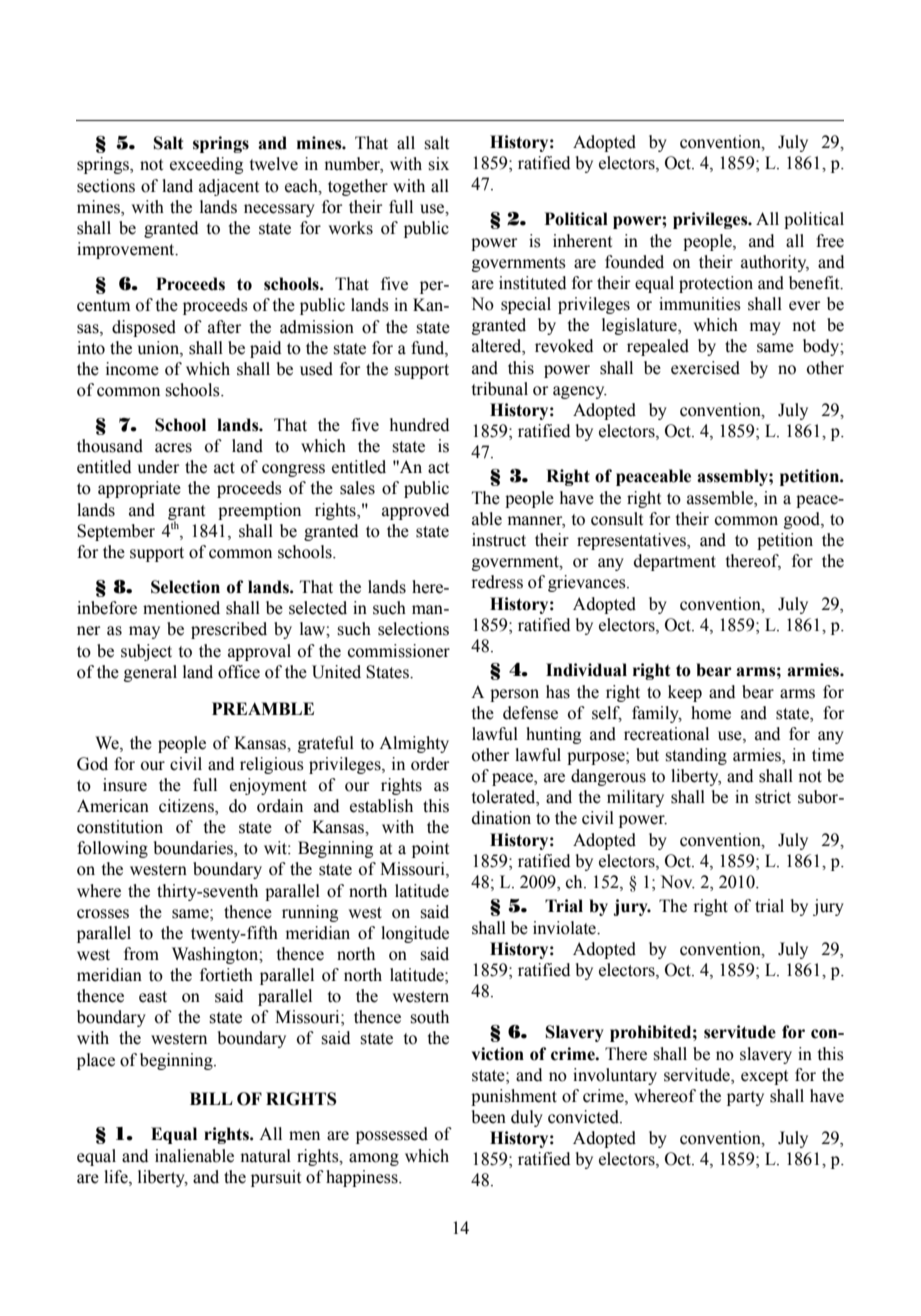  I want to click on exceeding, so click(206, 165).
